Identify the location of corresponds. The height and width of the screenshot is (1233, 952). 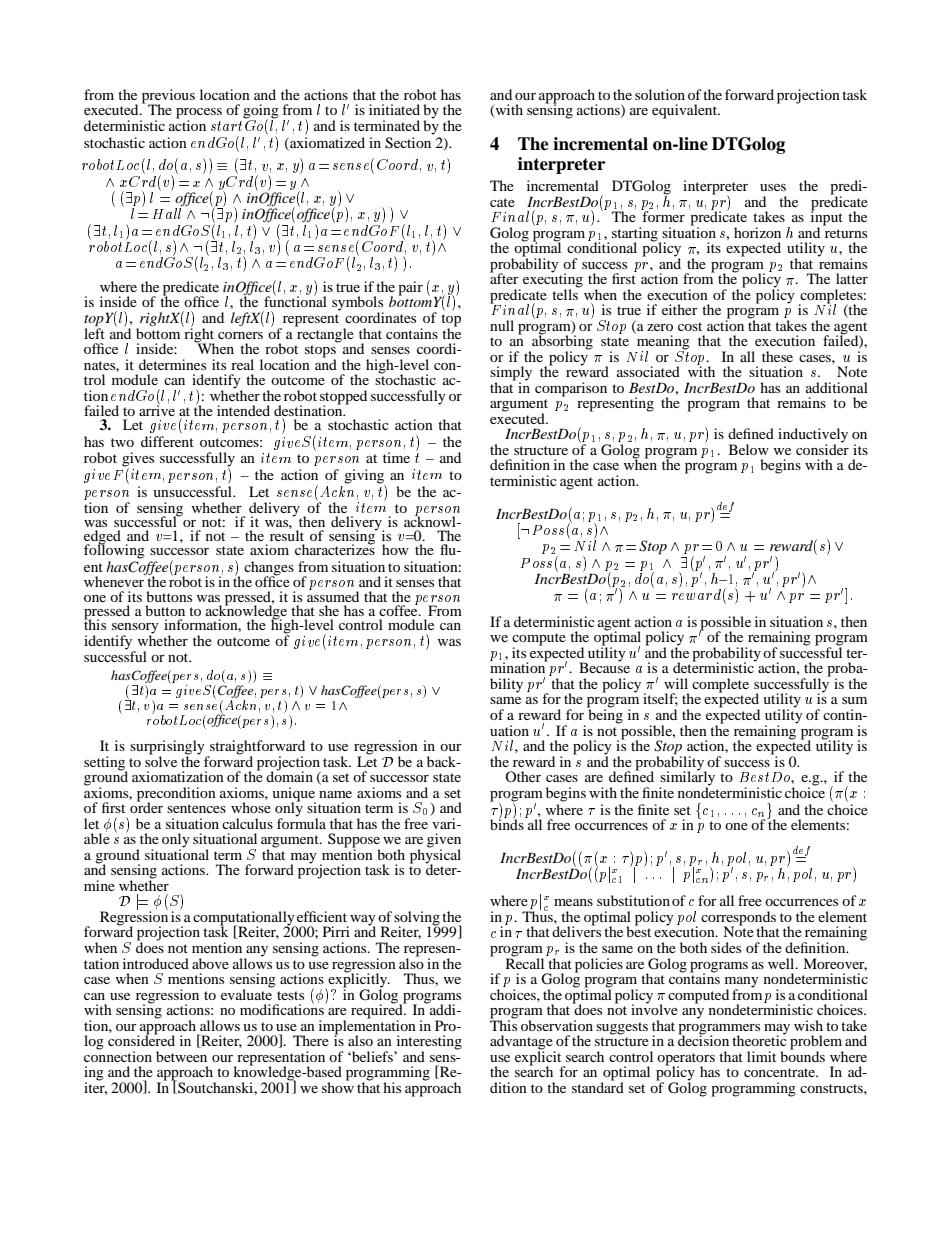
(738, 919).
